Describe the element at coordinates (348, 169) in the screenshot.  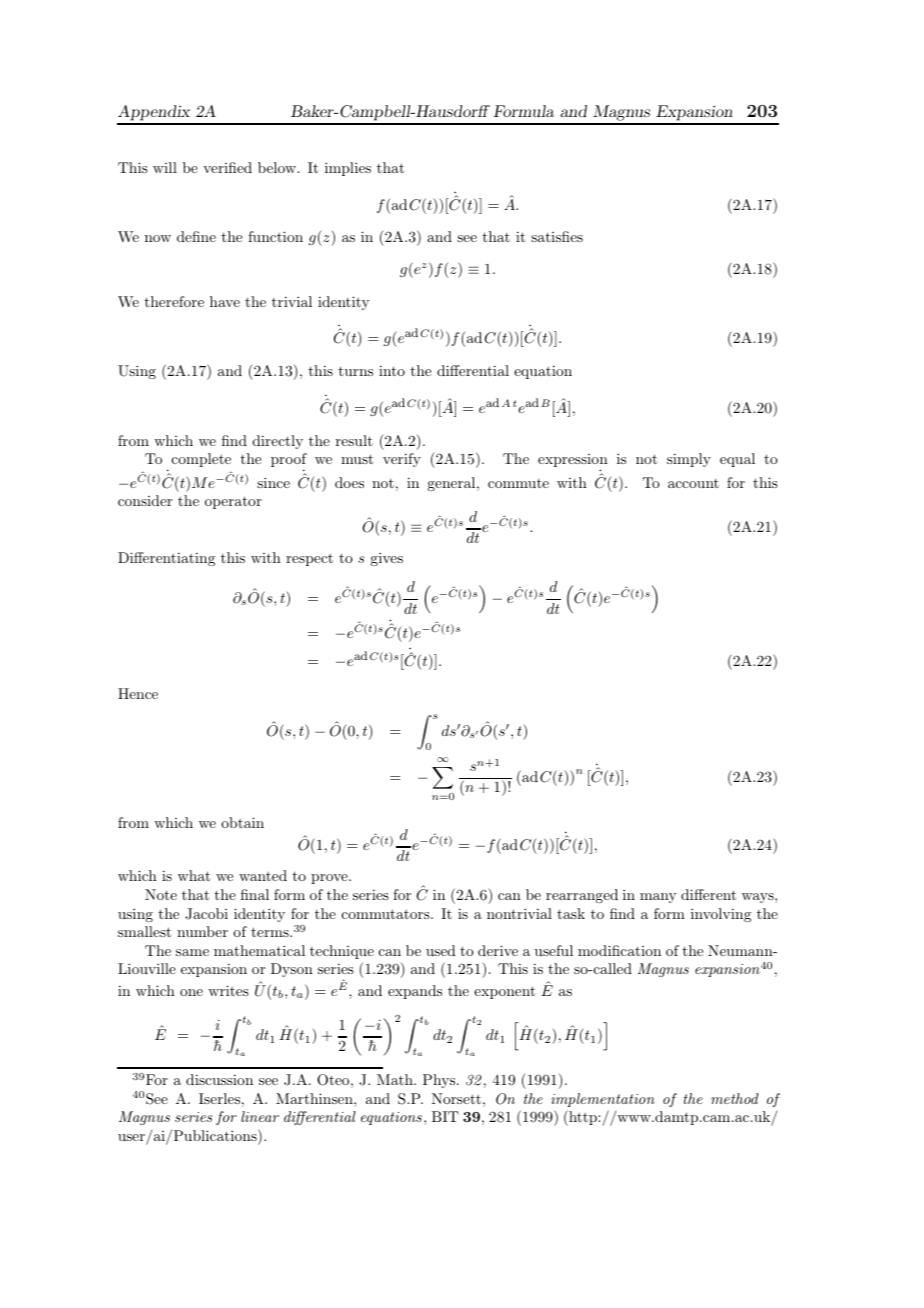
I see `implies` at that location.
